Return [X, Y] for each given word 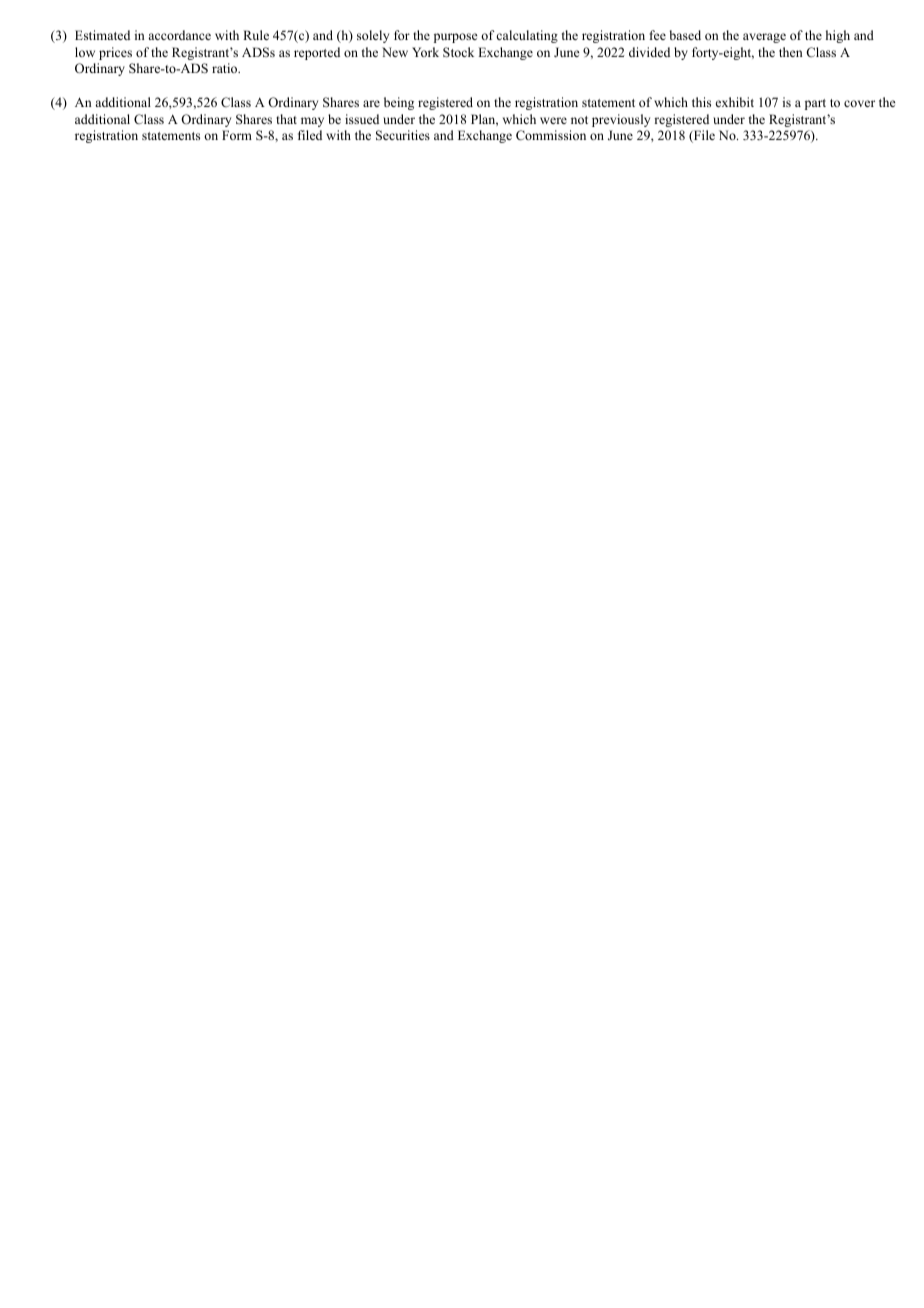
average [764, 38]
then [791, 52]
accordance [179, 35]
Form [237, 135]
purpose [456, 38]
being [399, 103]
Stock [458, 52]
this [701, 102]
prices [115, 53]
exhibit [735, 102]
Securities [403, 135]
